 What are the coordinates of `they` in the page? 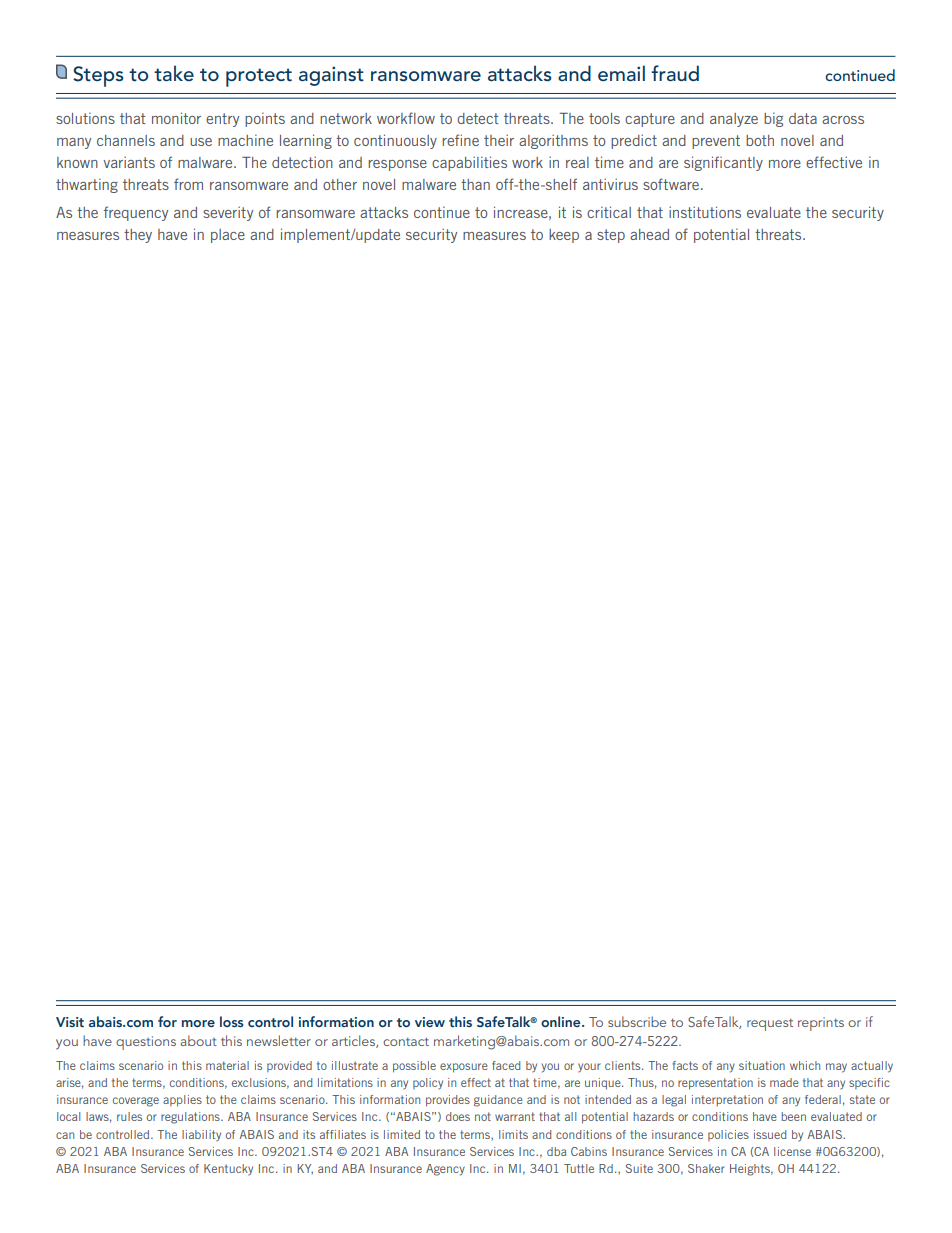 It's located at (138, 236).
